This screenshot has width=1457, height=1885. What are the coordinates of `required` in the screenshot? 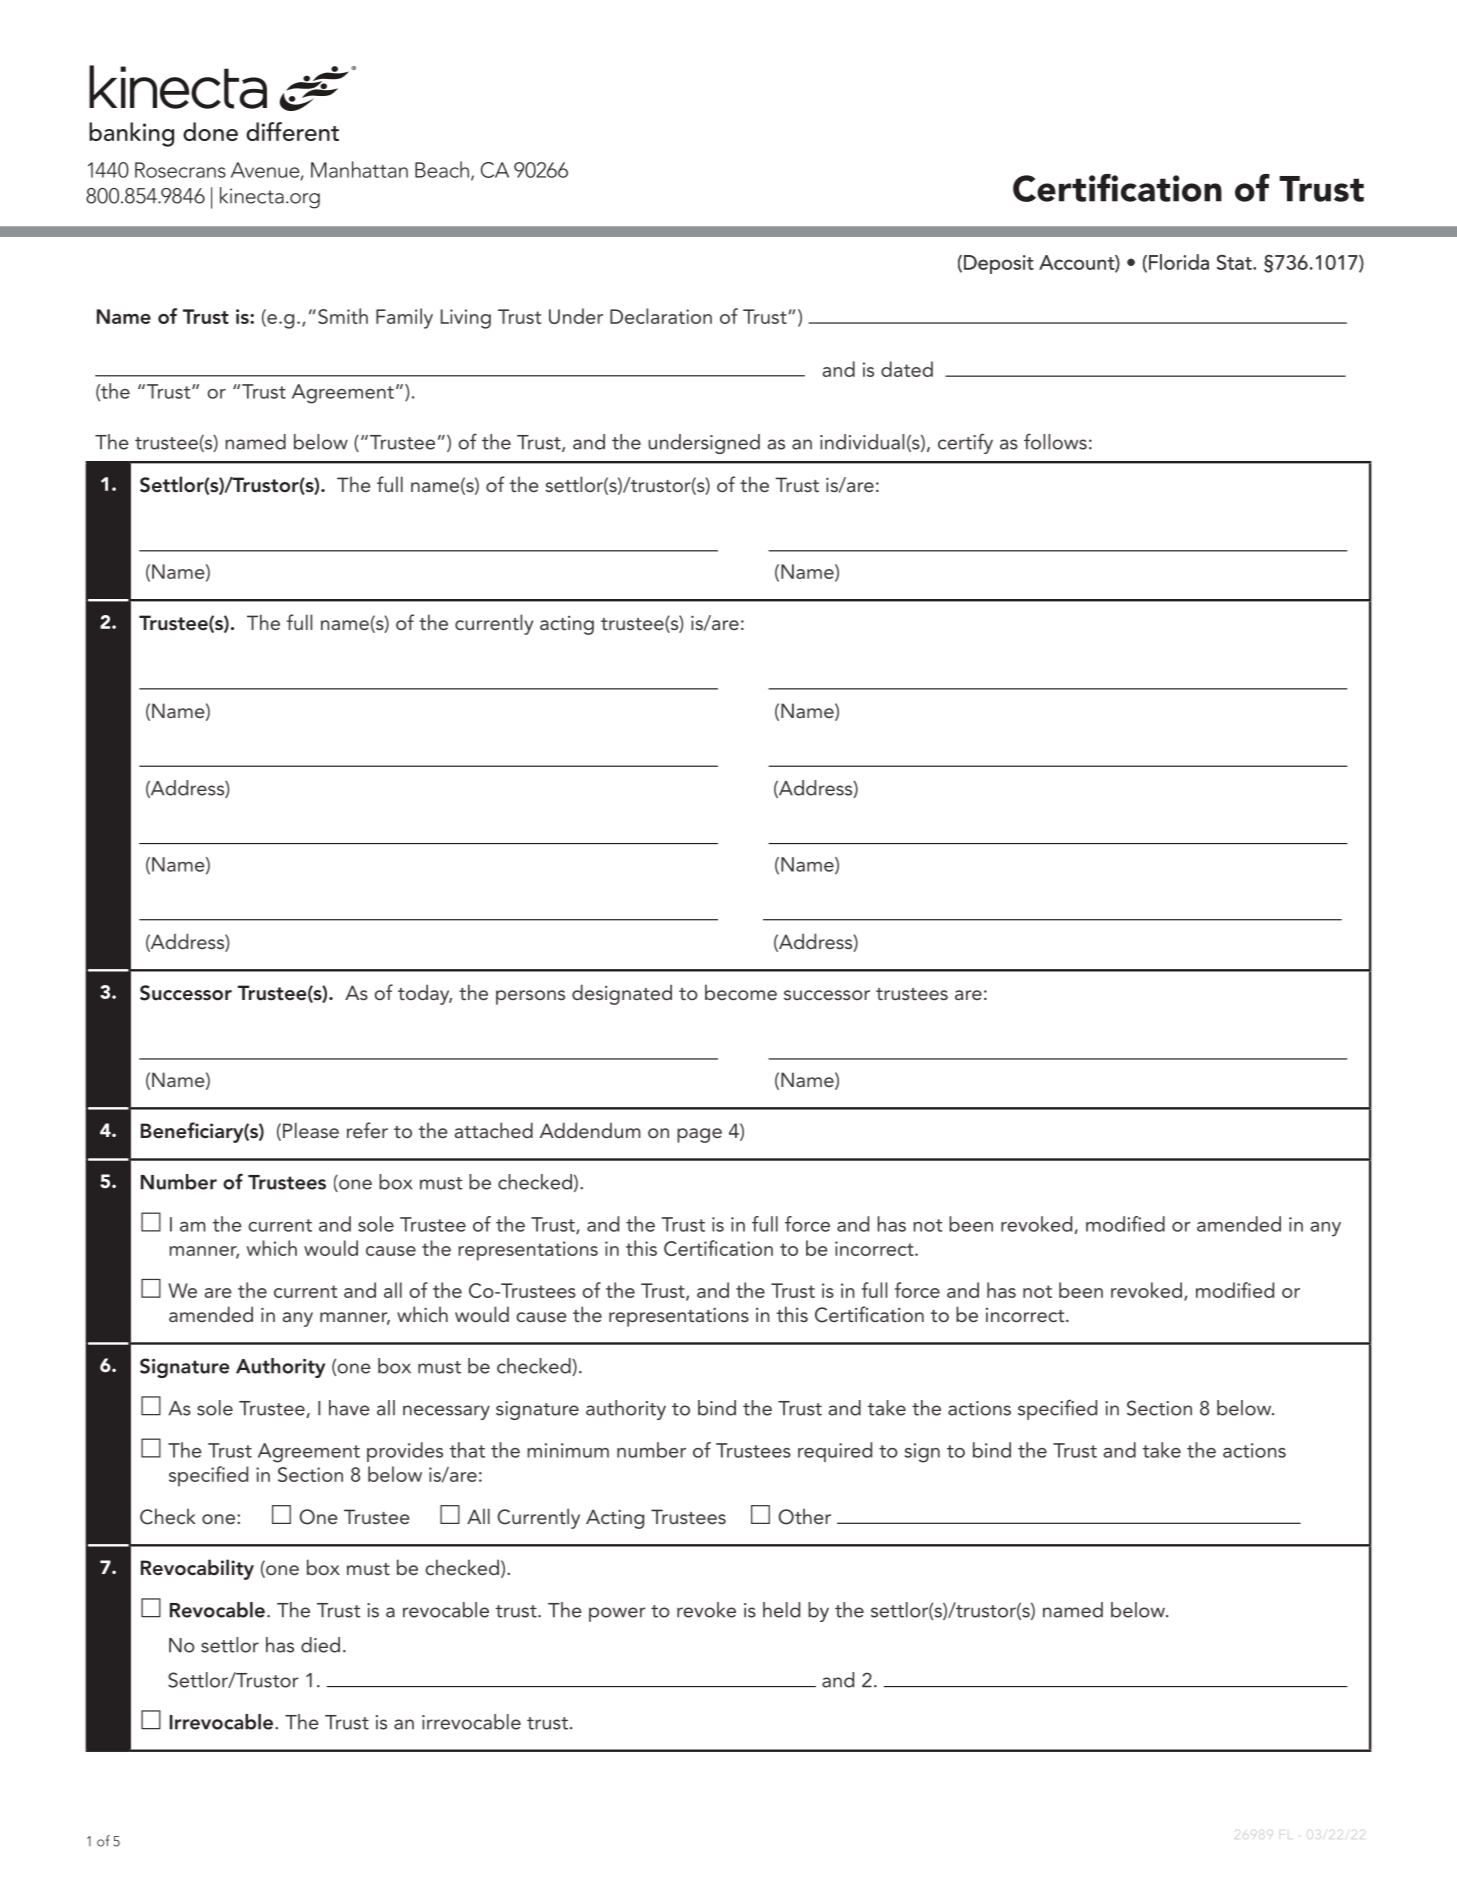 It's located at (835, 1452).
